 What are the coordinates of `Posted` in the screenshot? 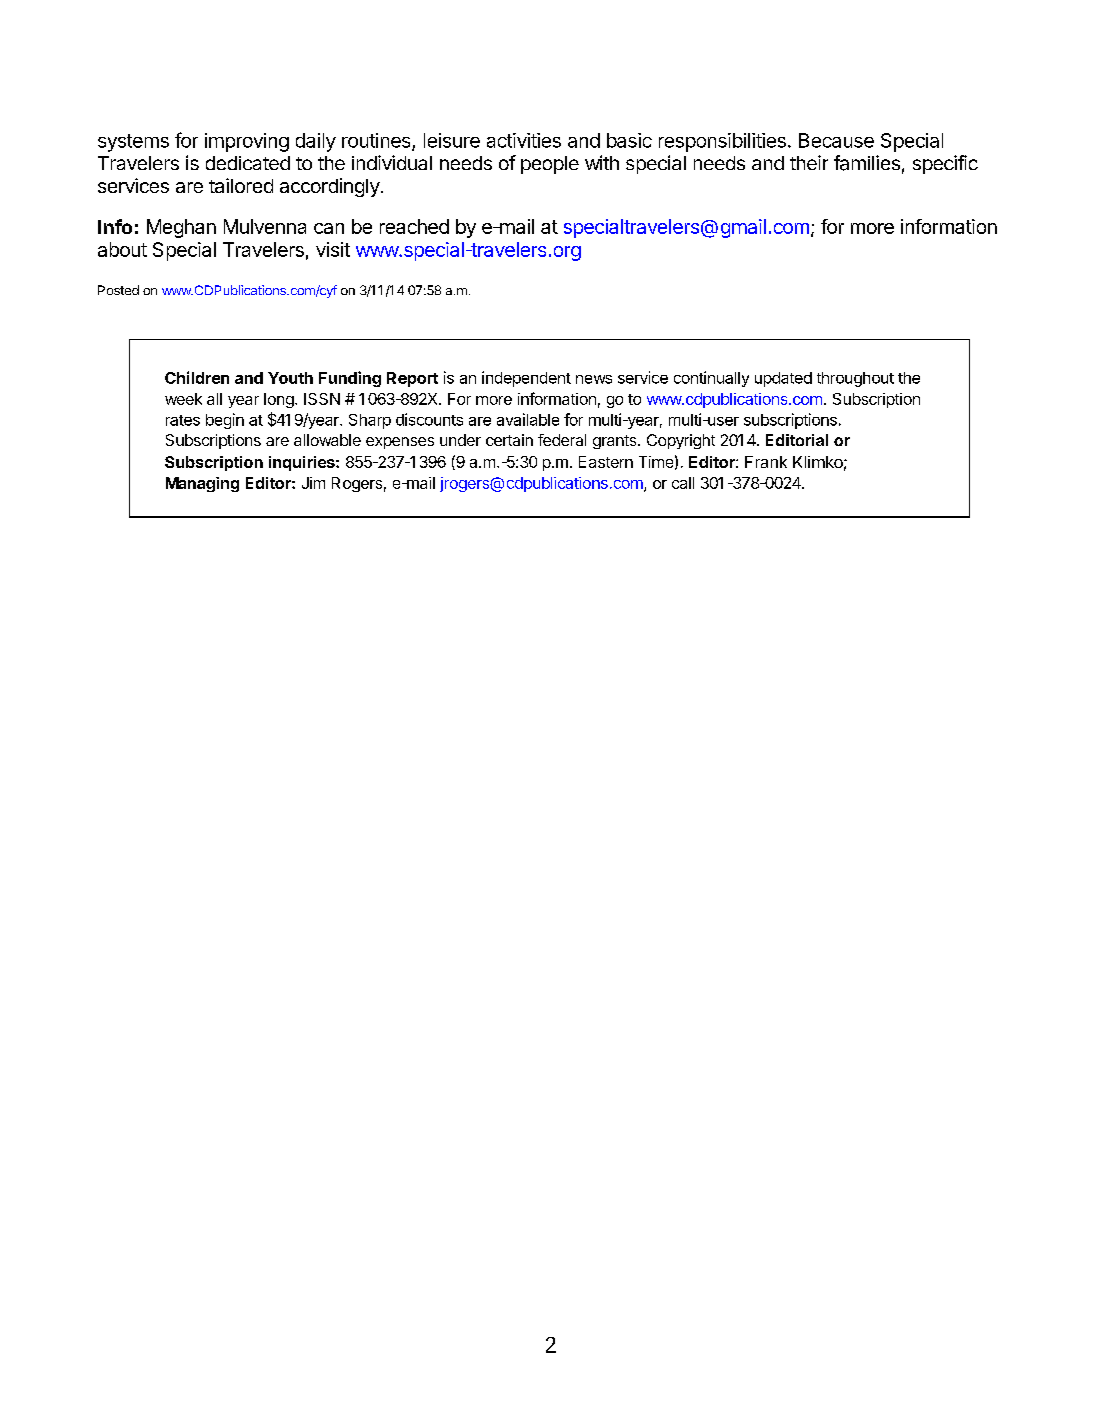 It's located at (118, 290).
